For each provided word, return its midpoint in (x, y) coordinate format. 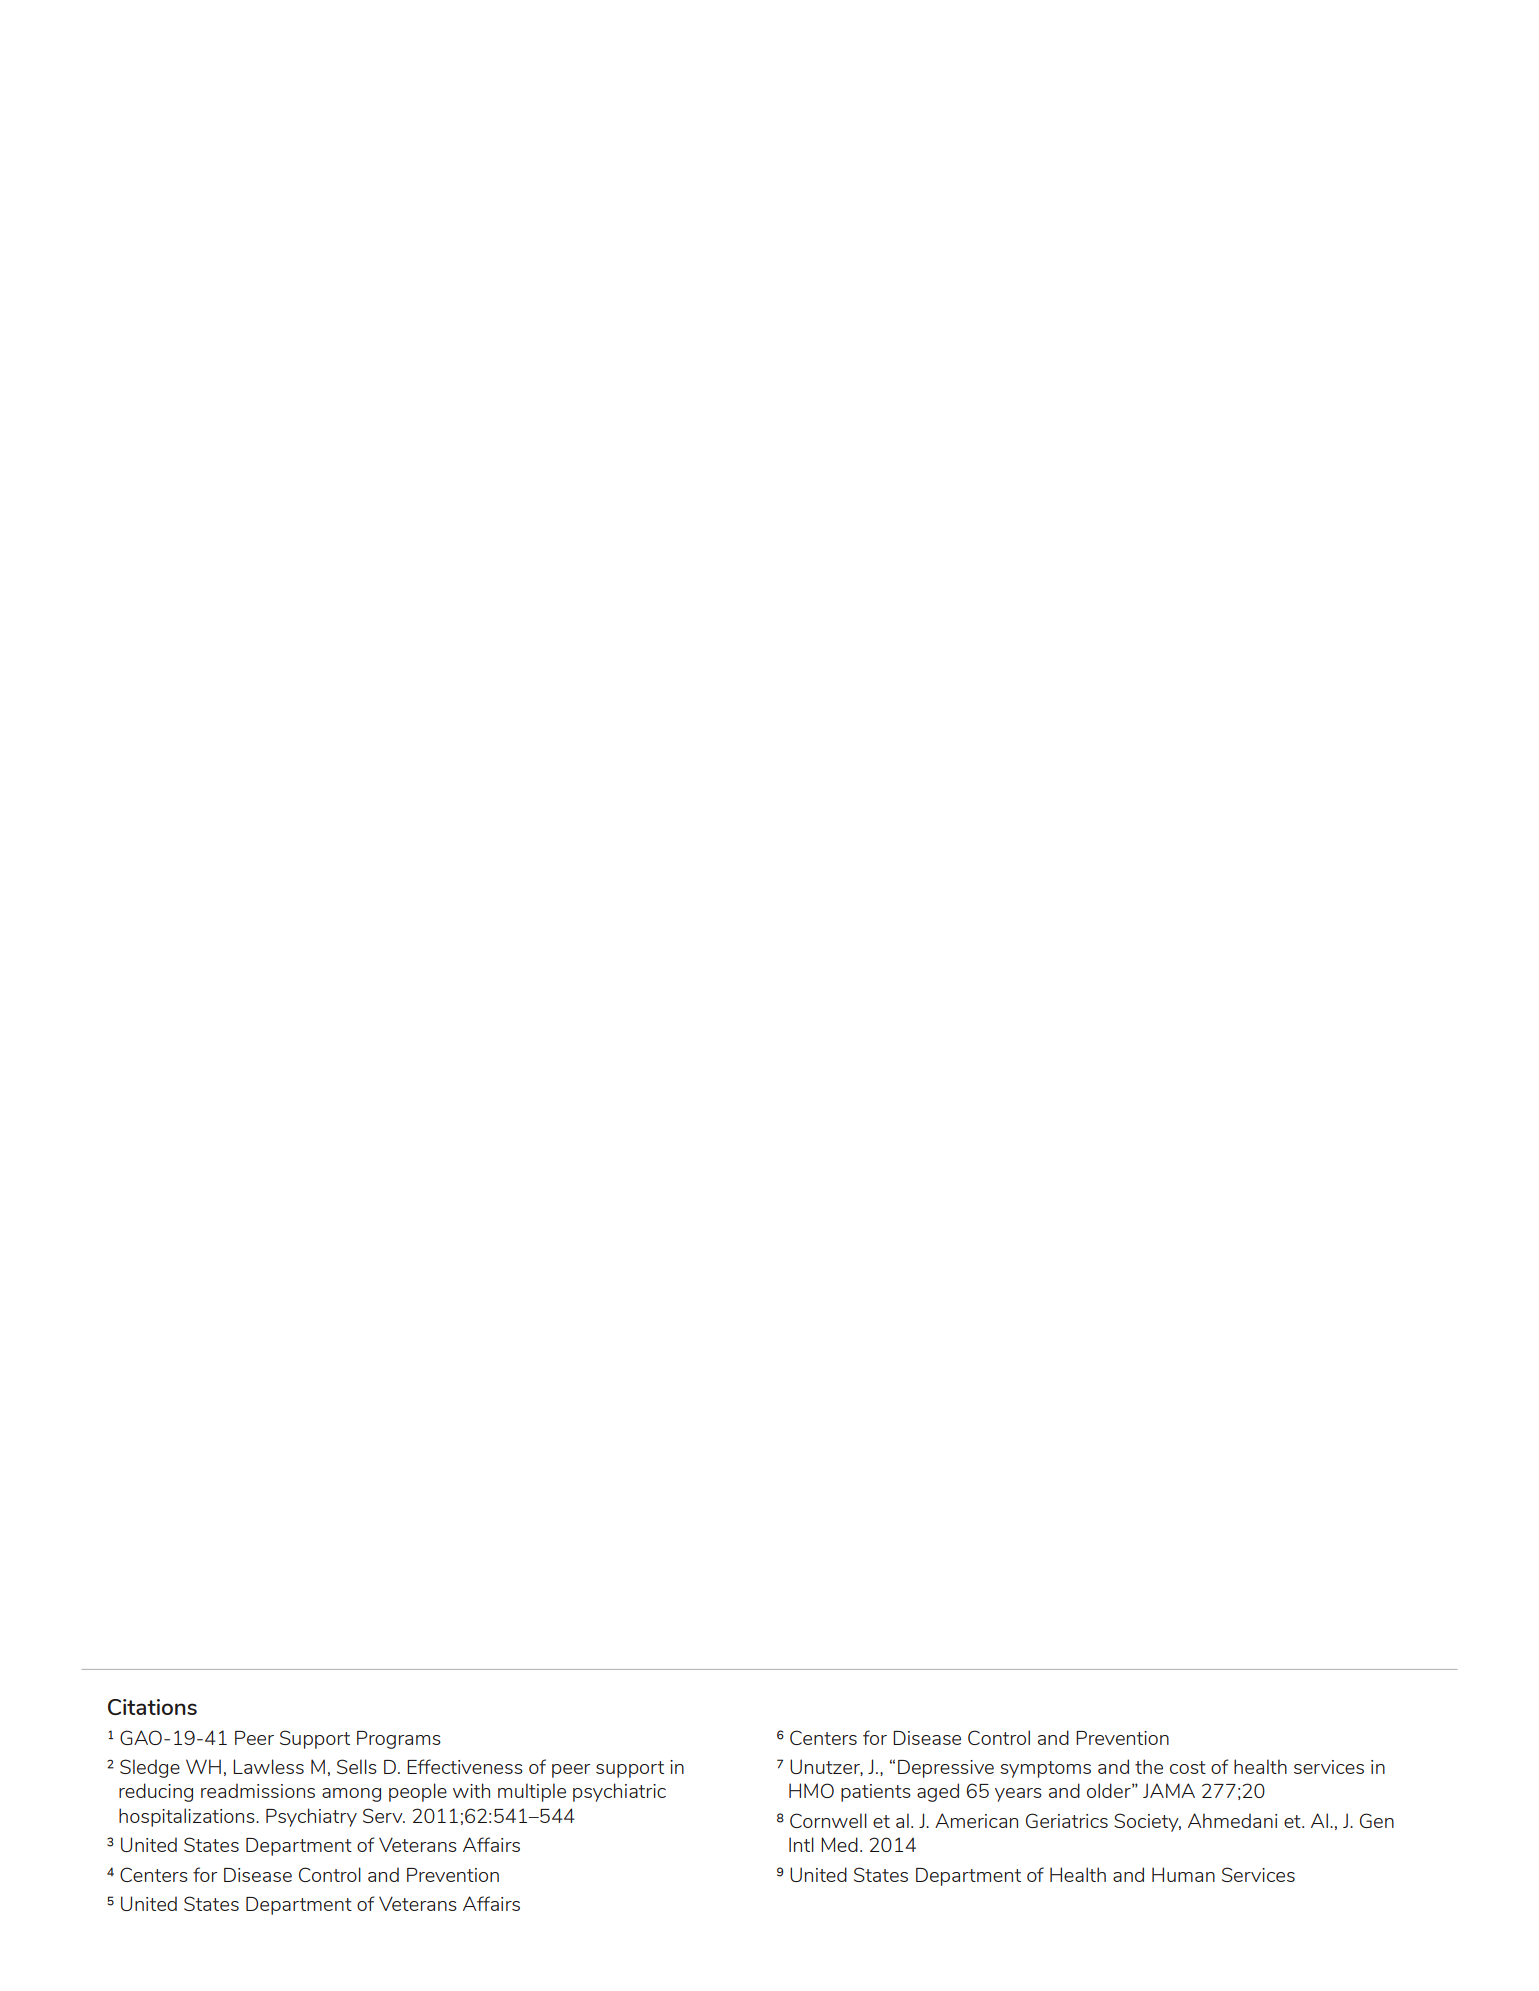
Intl (801, 1844)
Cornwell (828, 1820)
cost (1188, 1767)
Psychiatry (311, 1817)
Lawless (268, 1766)
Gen (1377, 1820)
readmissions (258, 1790)
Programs (399, 1740)
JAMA (1169, 1790)
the (1149, 1766)
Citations (152, 1707)
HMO (811, 1790)
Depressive (946, 1769)
